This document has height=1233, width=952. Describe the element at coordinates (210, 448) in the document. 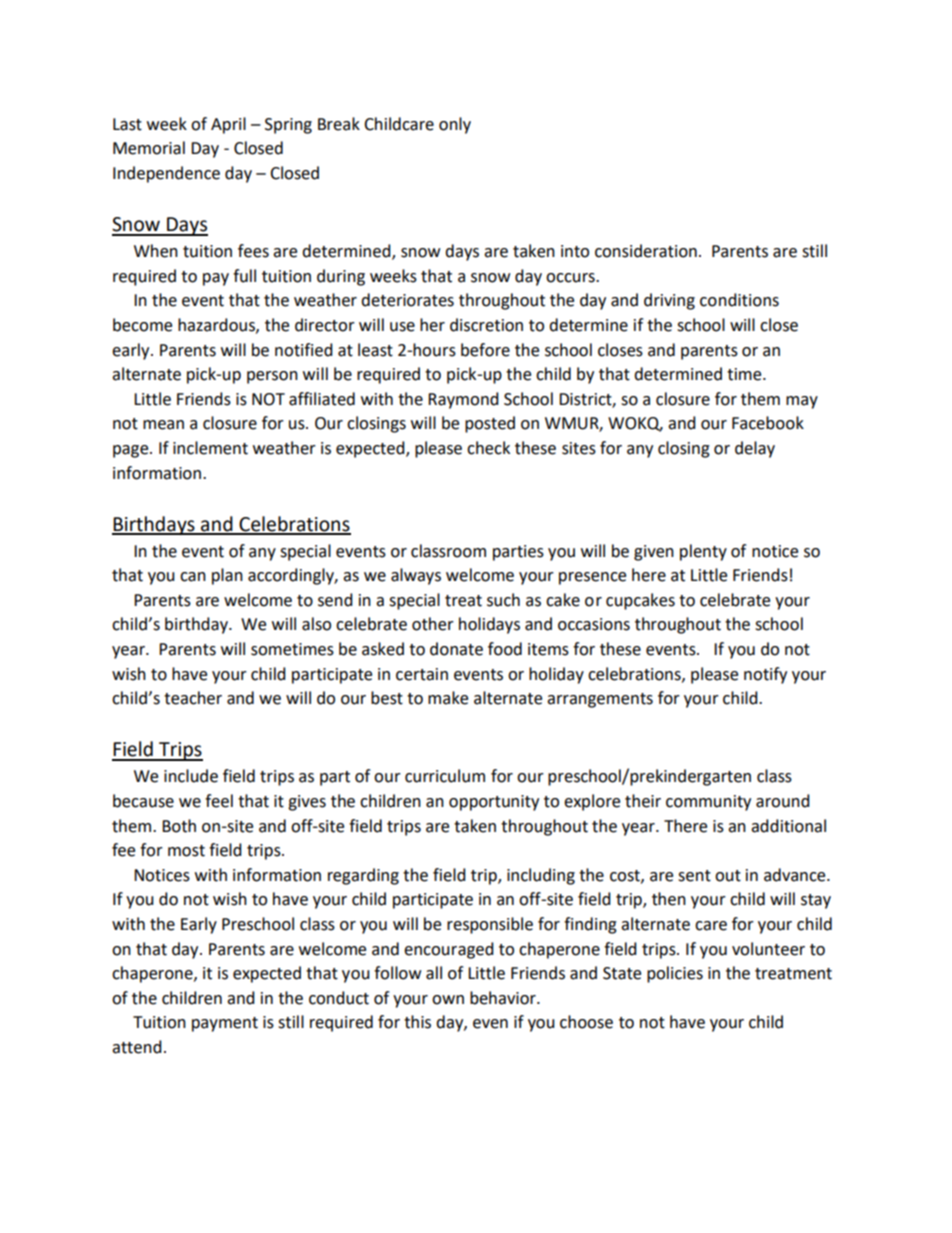

I see `inclement` at that location.
